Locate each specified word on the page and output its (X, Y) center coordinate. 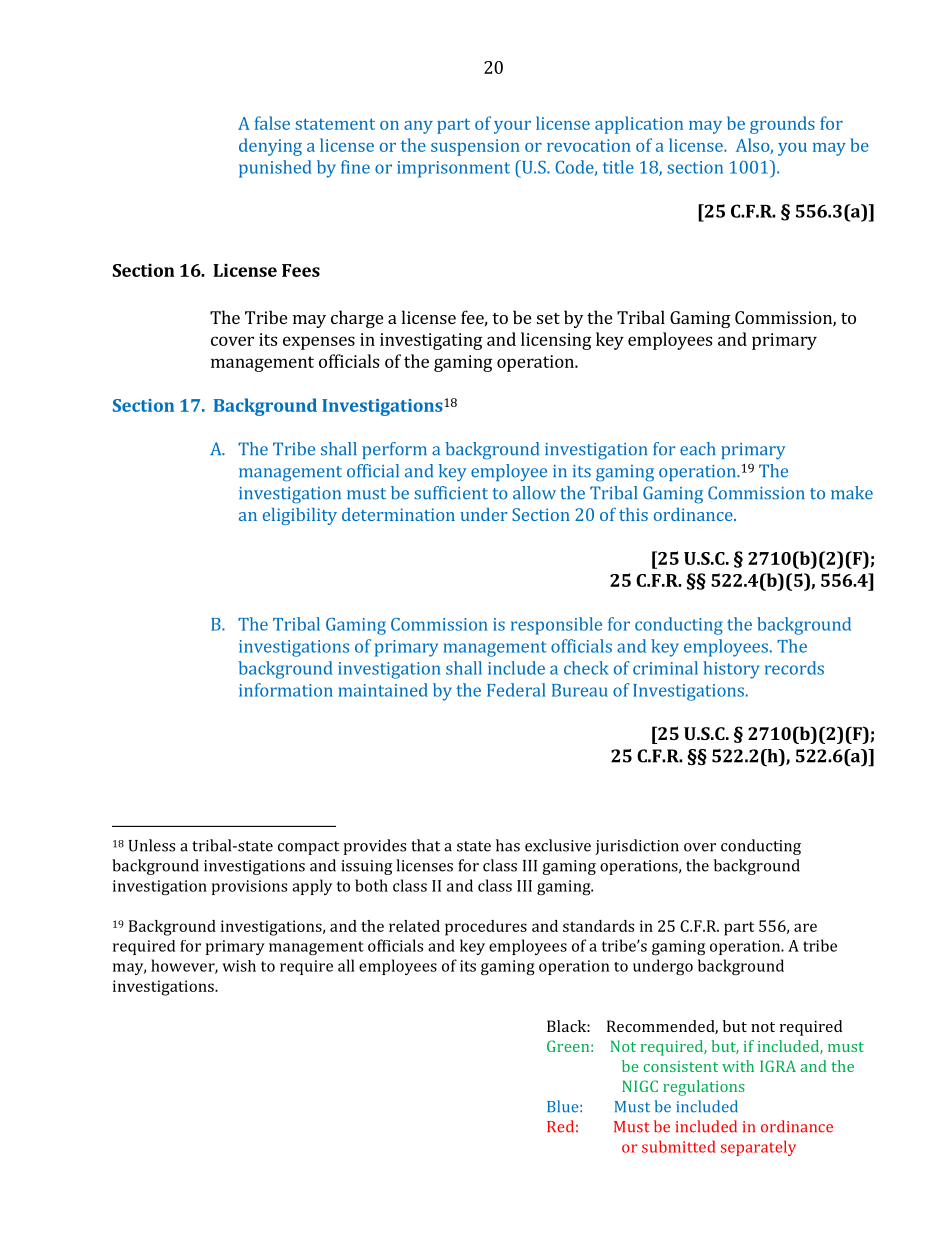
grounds (782, 125)
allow (534, 493)
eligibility (300, 516)
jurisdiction (637, 847)
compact (308, 848)
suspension (475, 147)
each (697, 449)
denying (270, 147)
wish (239, 966)
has (508, 845)
